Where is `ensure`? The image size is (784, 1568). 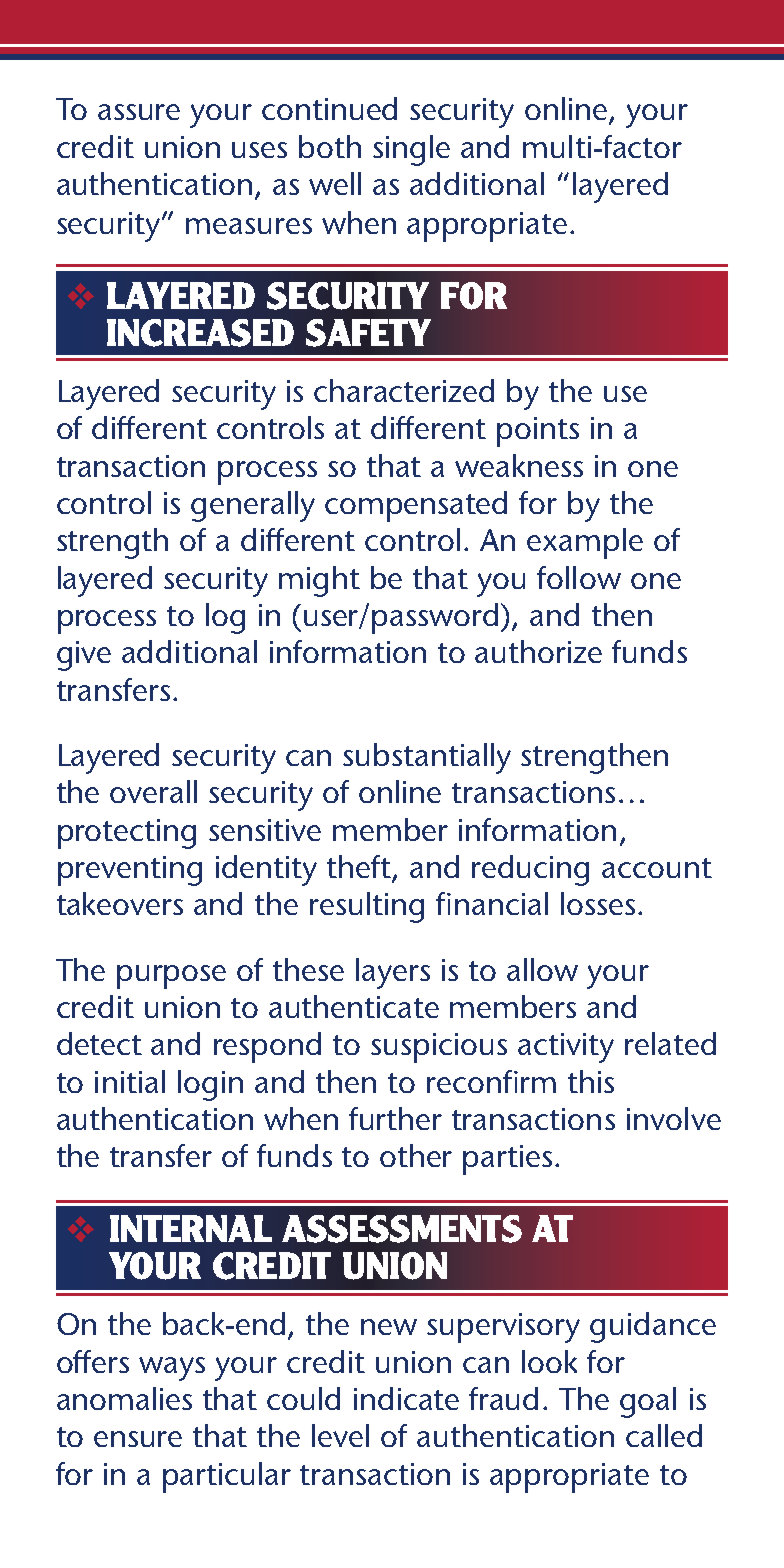
ensure is located at coordinates (138, 1439).
